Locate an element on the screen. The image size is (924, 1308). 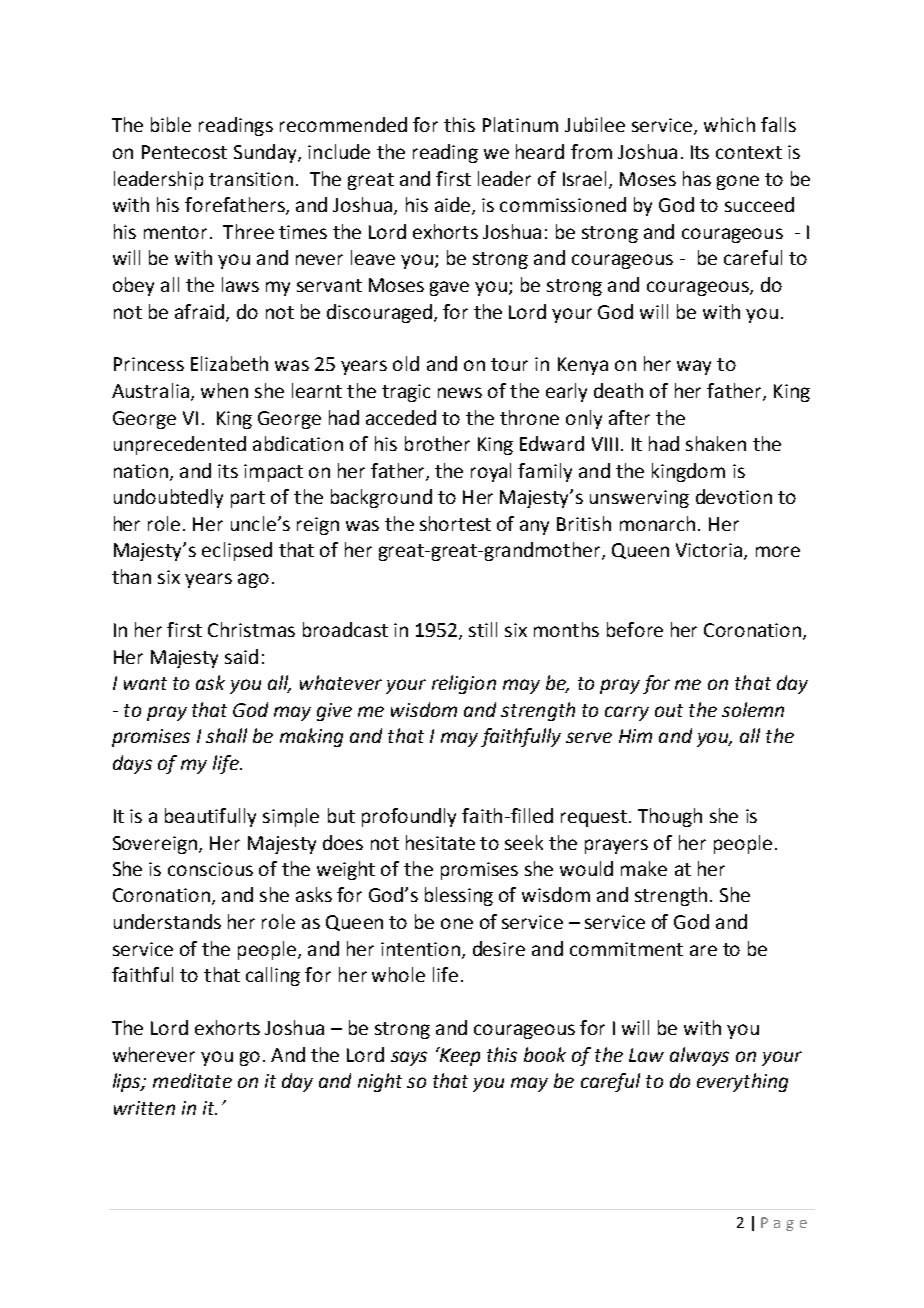
Though is located at coordinates (670, 817).
